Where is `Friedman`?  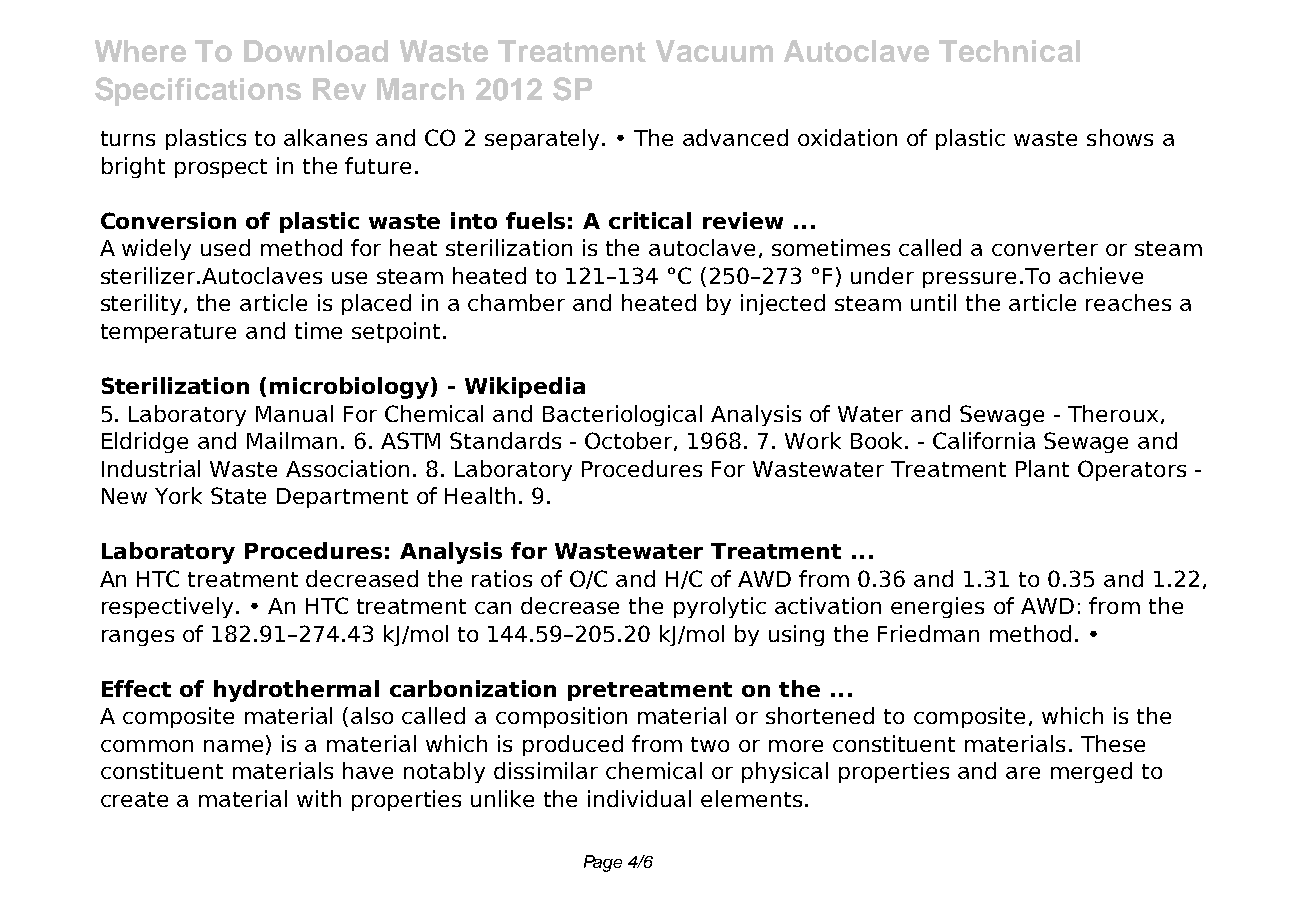
Friedman is located at coordinates (928, 633).
